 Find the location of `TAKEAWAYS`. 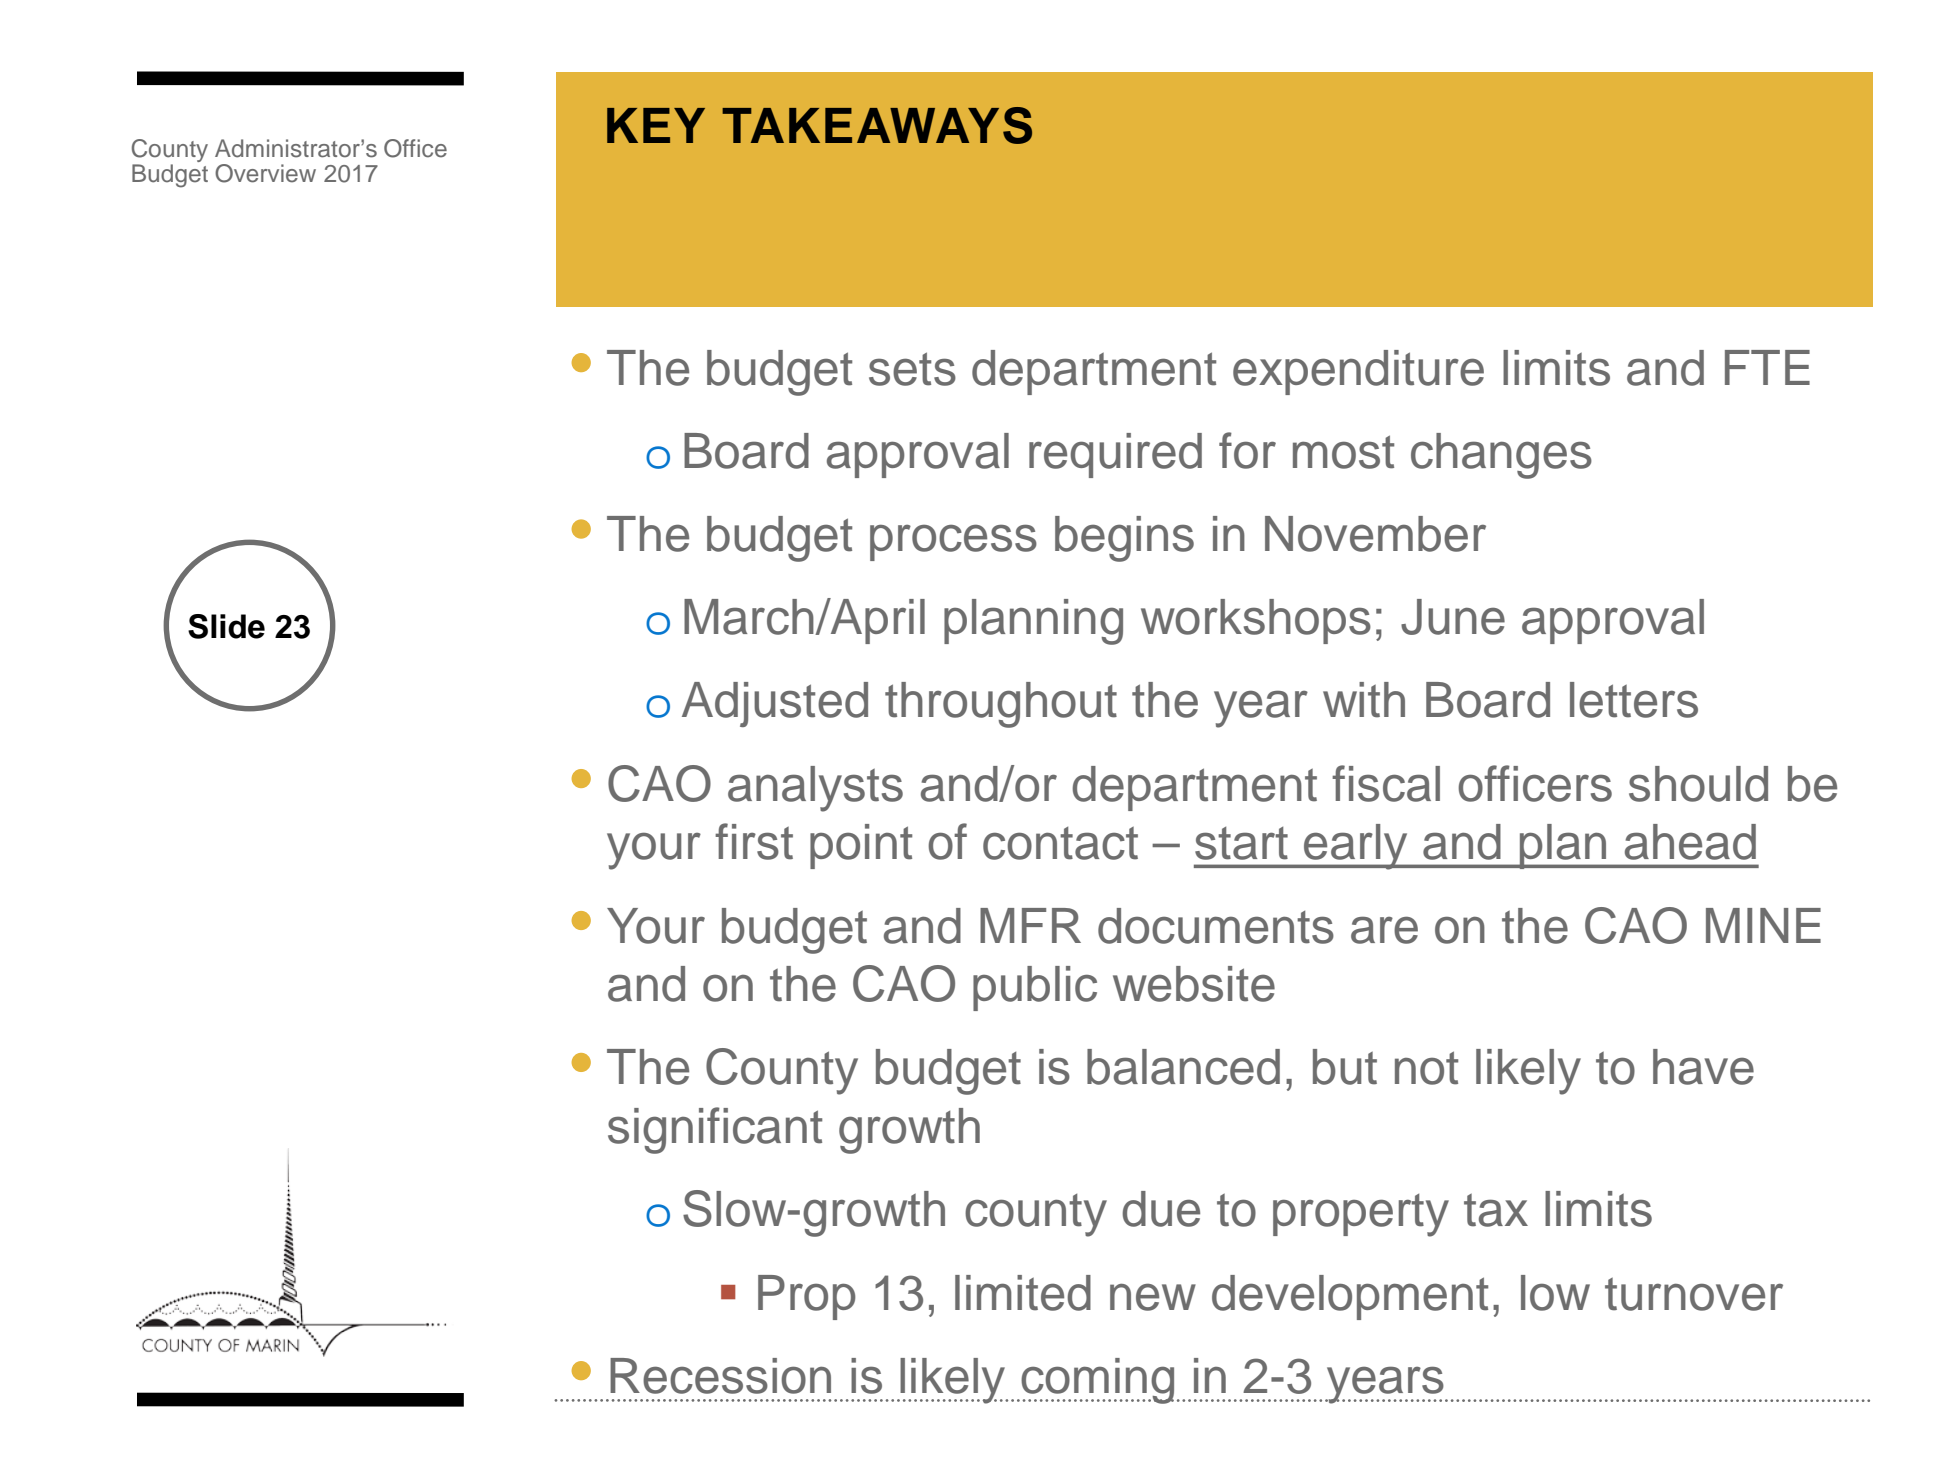

TAKEAWAYS is located at coordinates (877, 125).
